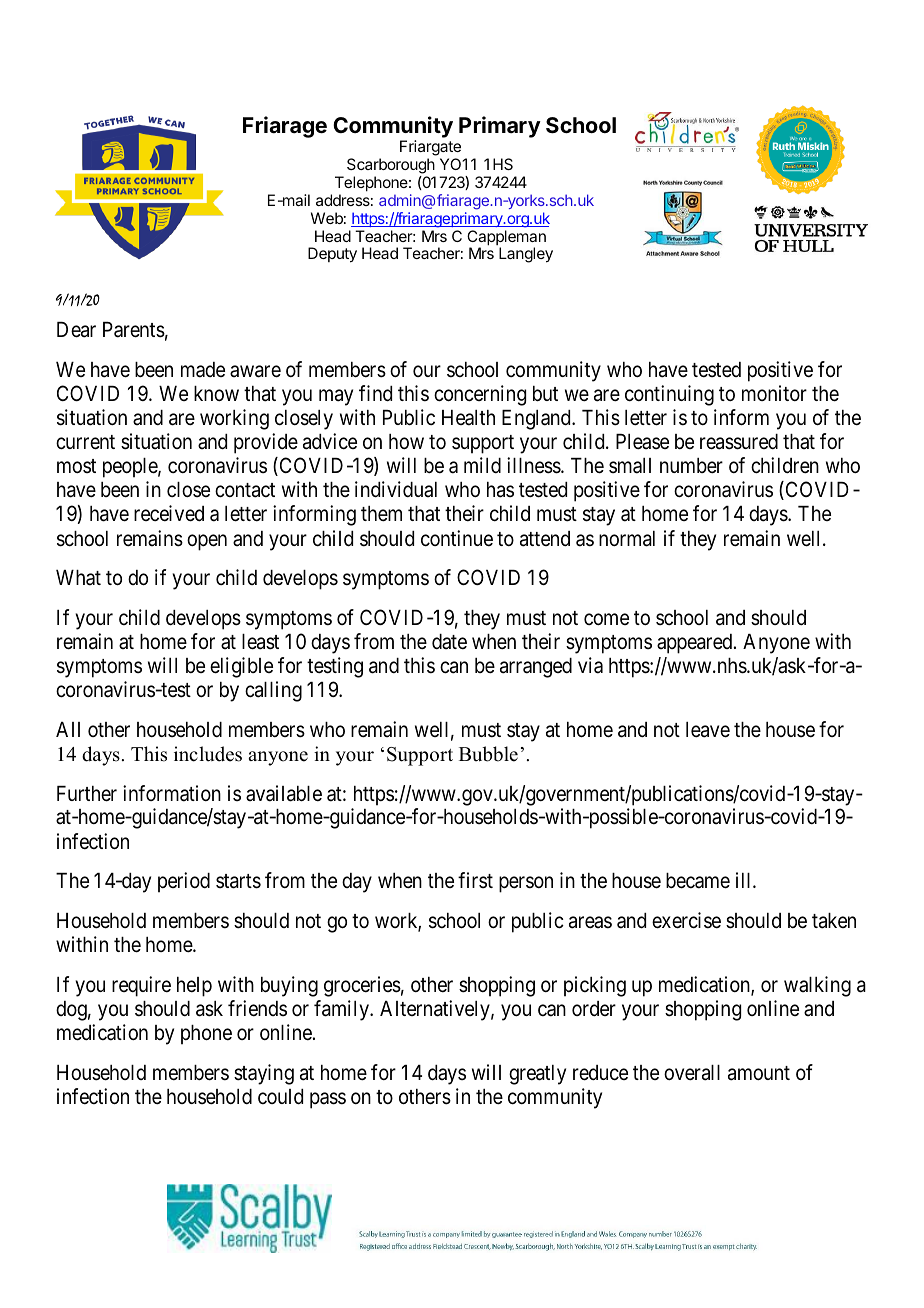 This image has height=1308, width=924. I want to click on Langley, so click(526, 255).
